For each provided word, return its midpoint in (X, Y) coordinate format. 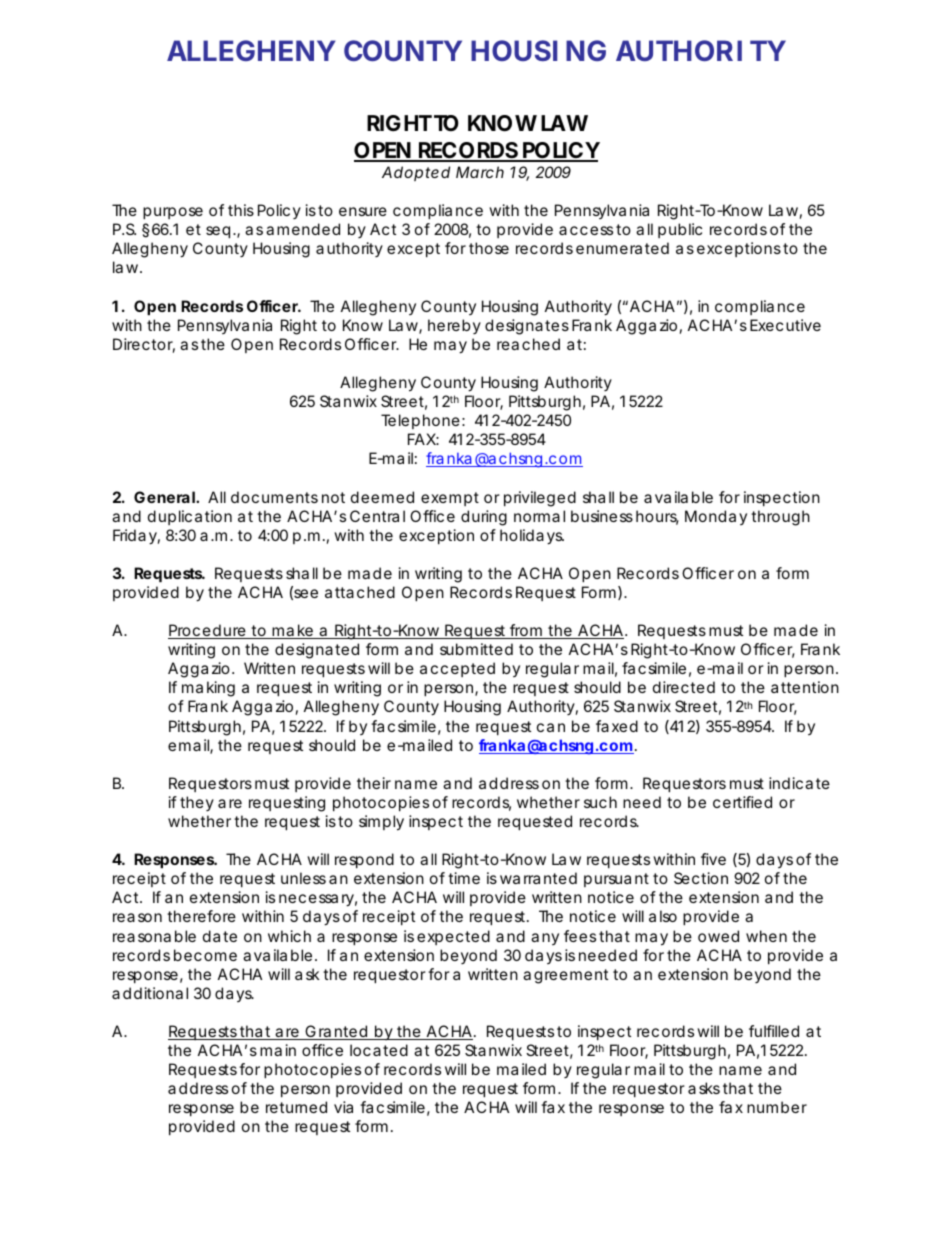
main (278, 1050)
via (343, 1107)
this (241, 210)
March (480, 172)
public (680, 230)
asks (704, 1088)
